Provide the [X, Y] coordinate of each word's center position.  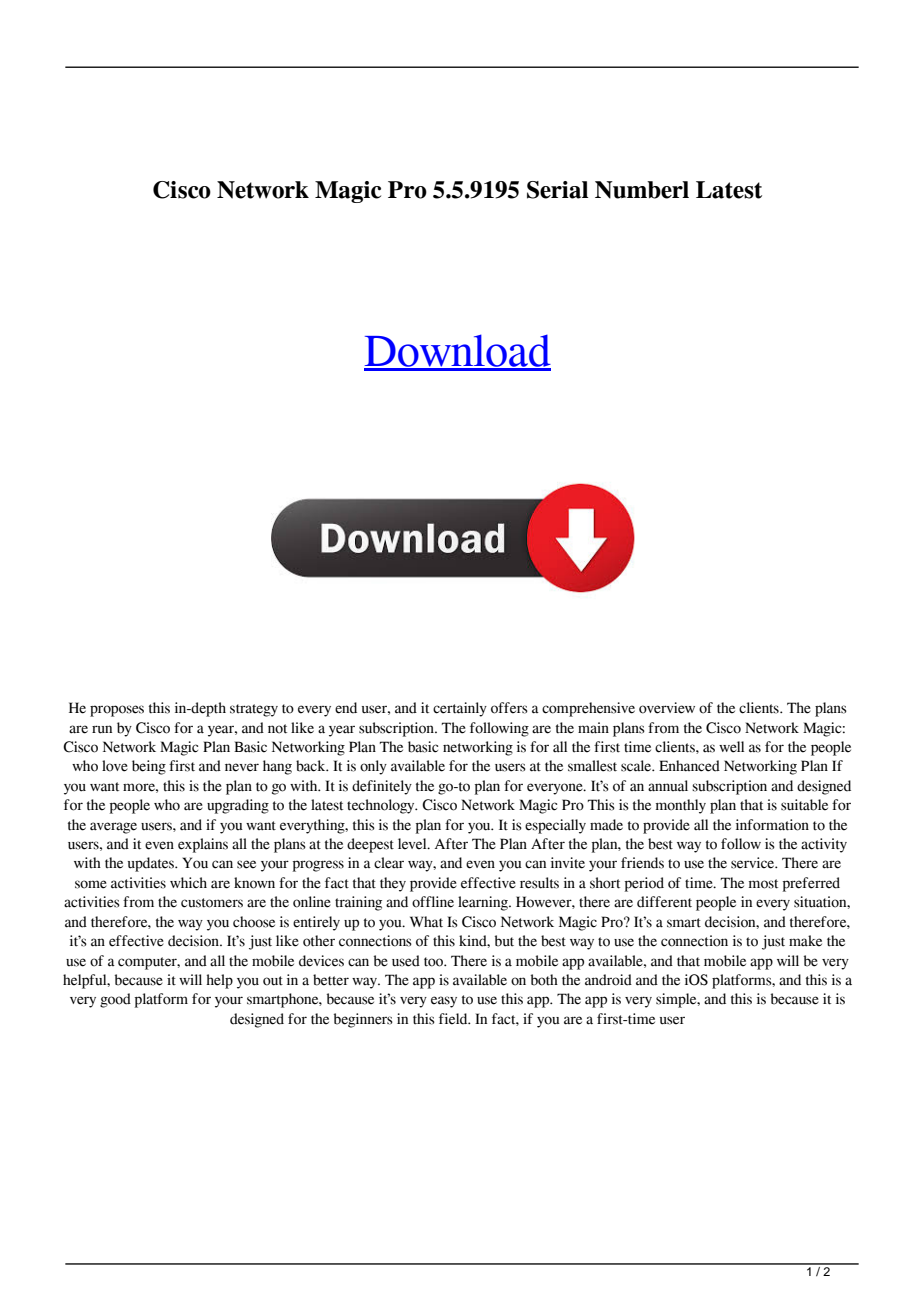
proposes [117, 711]
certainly [460, 709]
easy [444, 1002]
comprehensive [588, 709]
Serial [557, 190]
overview [667, 708]
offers [509, 708]
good [115, 1000]
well [731, 747]
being [149, 767]
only [373, 767]
